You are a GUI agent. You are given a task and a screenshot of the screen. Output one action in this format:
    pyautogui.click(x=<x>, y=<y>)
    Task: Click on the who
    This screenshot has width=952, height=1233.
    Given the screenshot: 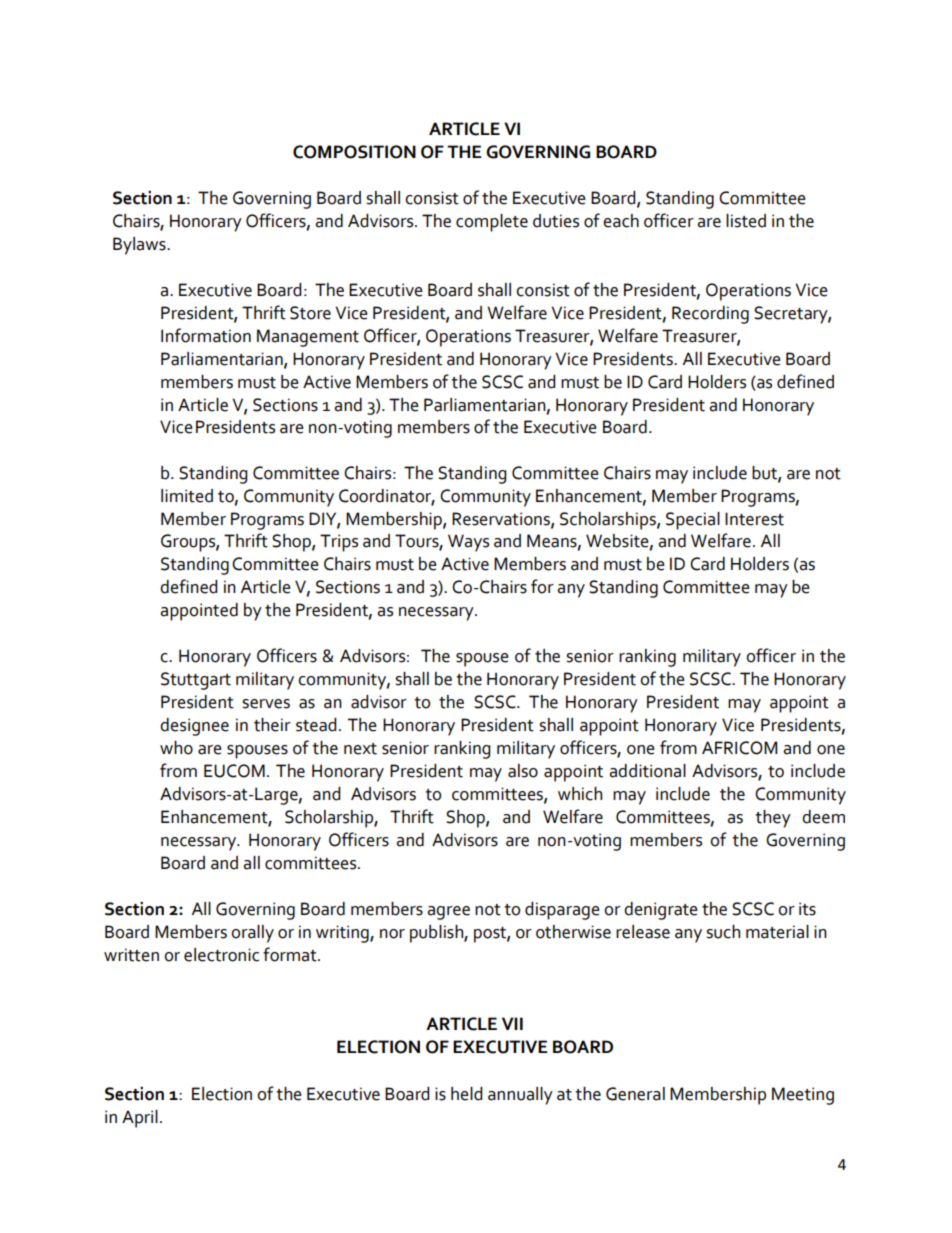 What is the action you would take?
    pyautogui.click(x=176, y=748)
